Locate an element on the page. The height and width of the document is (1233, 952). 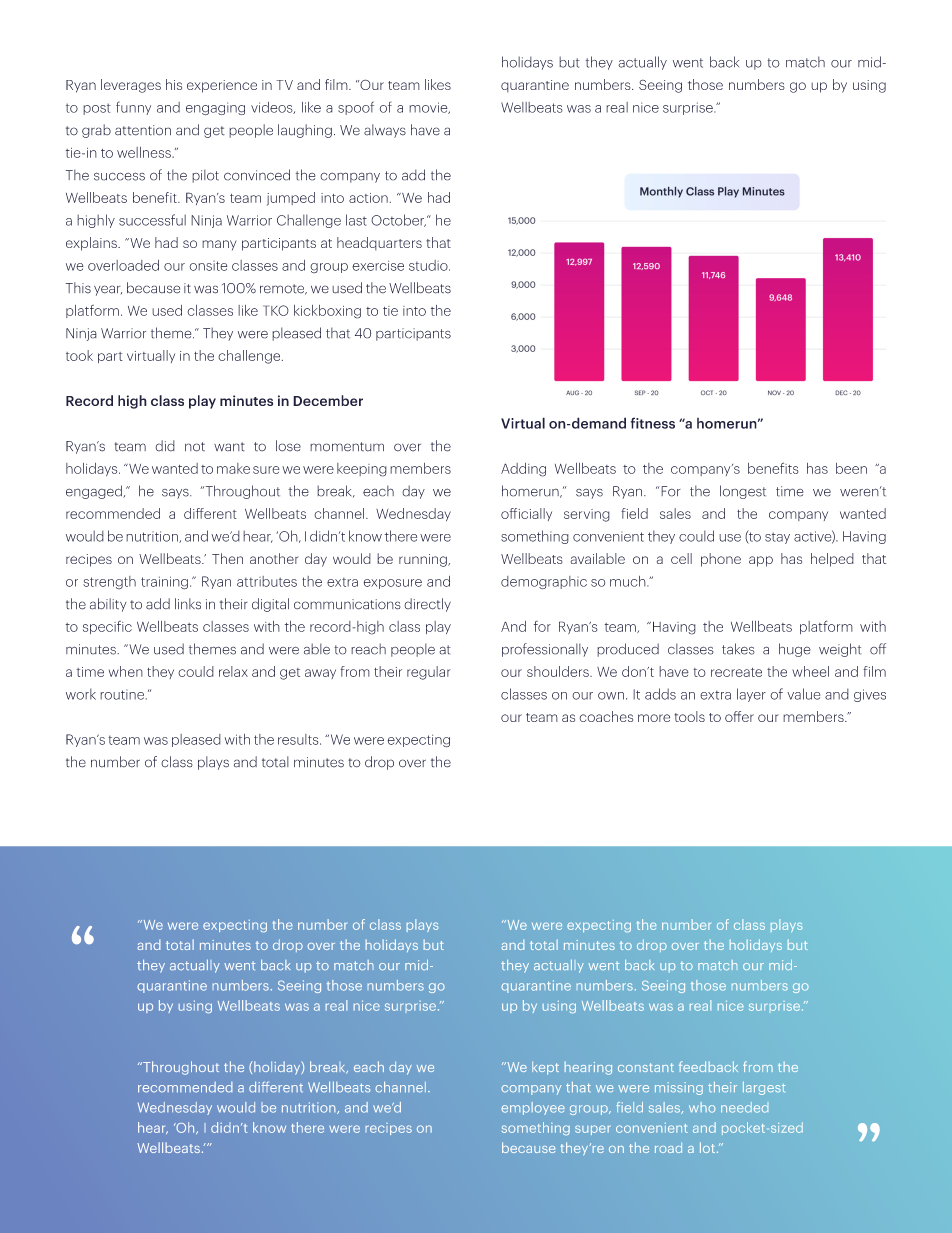
employee is located at coordinates (533, 1108).
